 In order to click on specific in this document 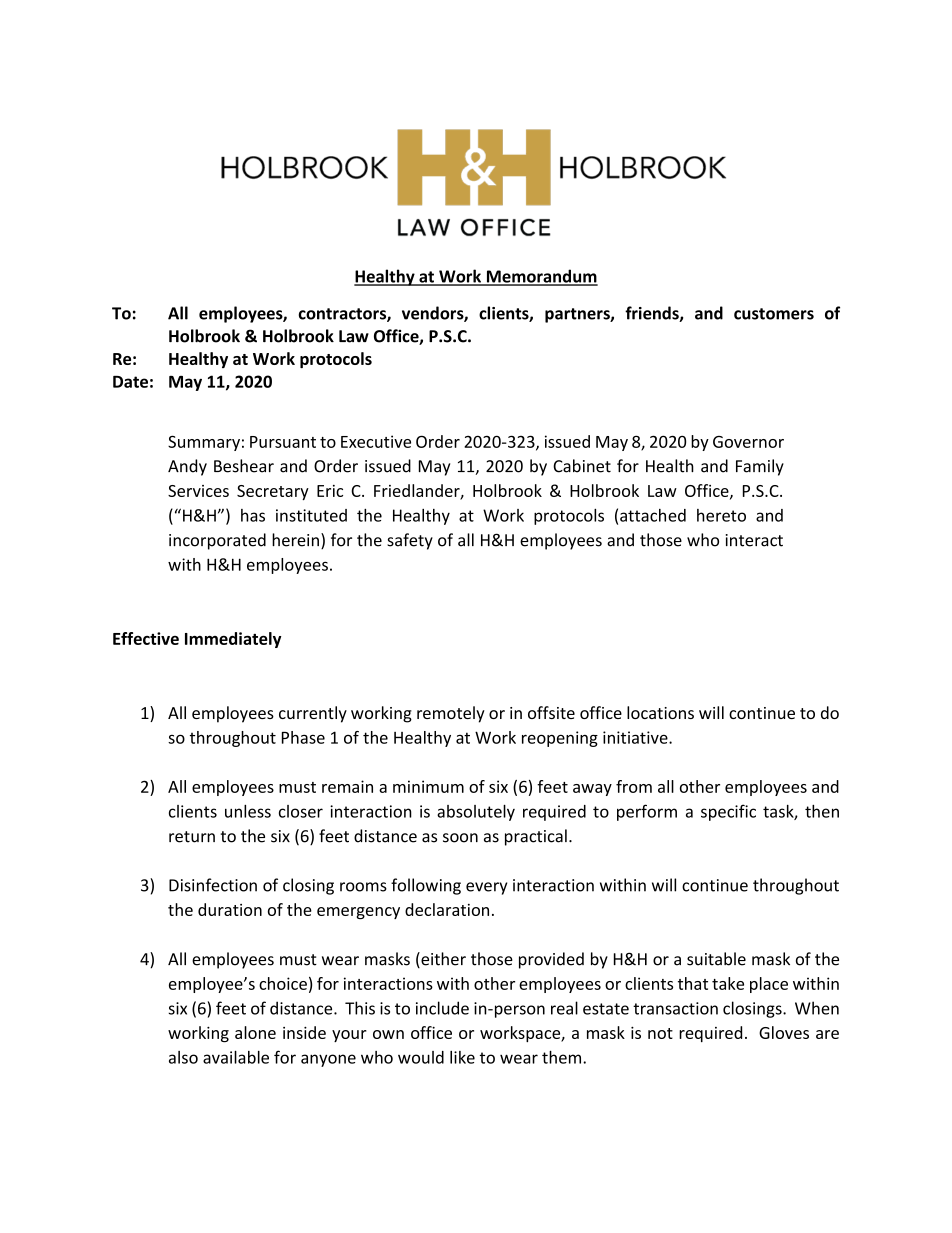, I will do `click(728, 812)`.
